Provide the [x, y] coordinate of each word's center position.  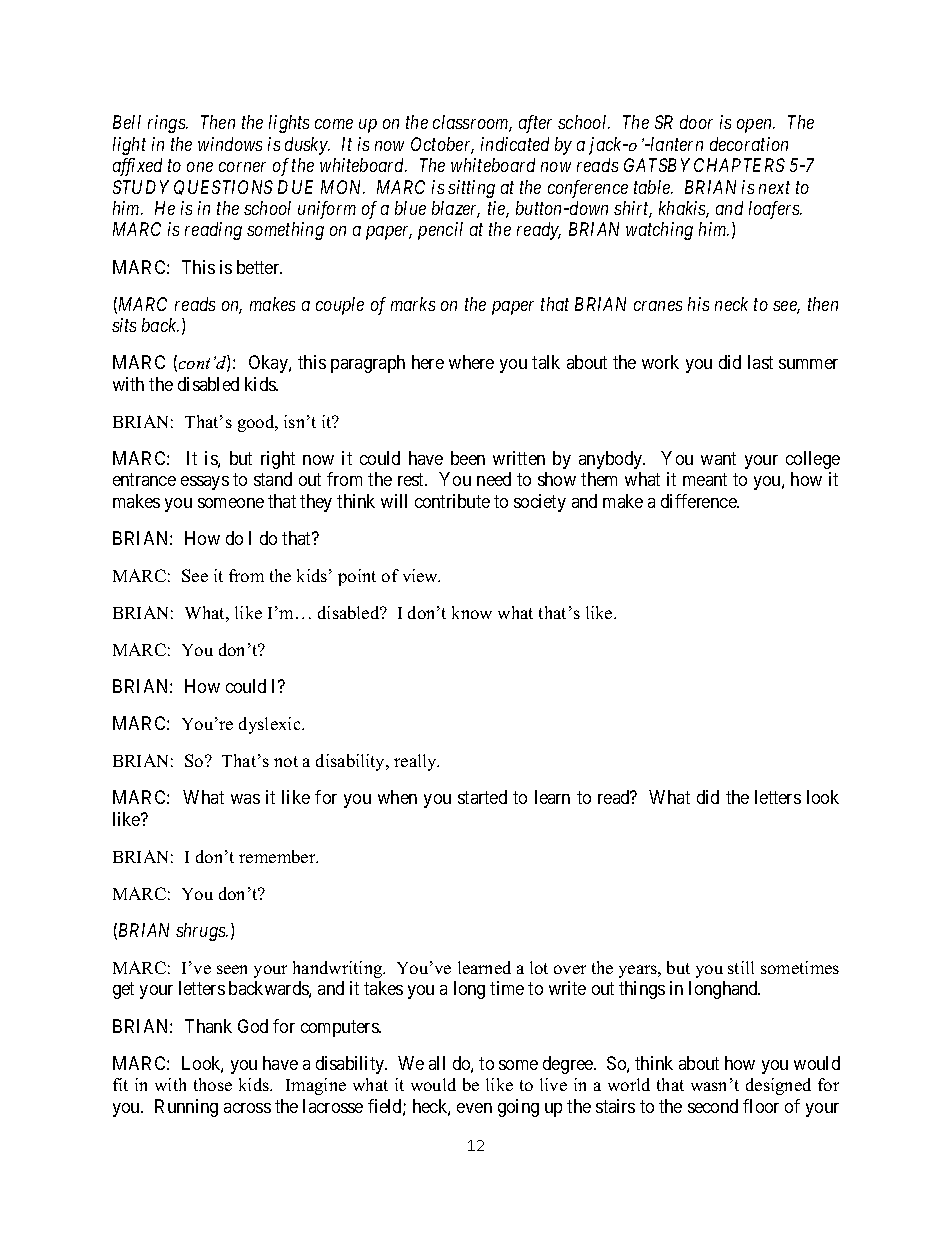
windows [230, 144]
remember [278, 856]
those [213, 1084]
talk [546, 362]
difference [699, 501]
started [482, 797]
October [442, 145]
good [257, 423]
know [472, 612]
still [741, 967]
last [760, 362]
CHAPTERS [739, 165]
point [357, 577]
